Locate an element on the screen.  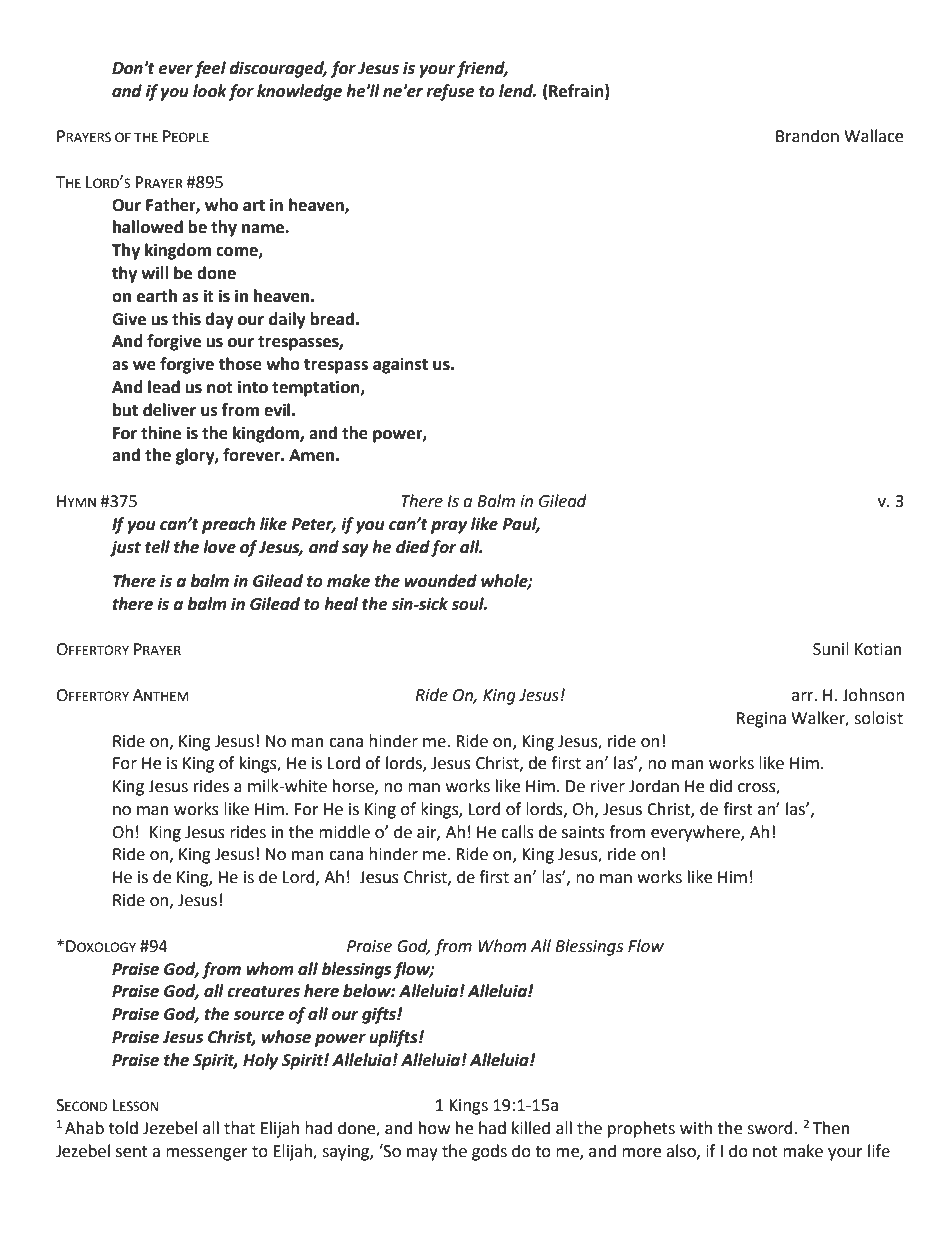
gods is located at coordinates (489, 1152).
